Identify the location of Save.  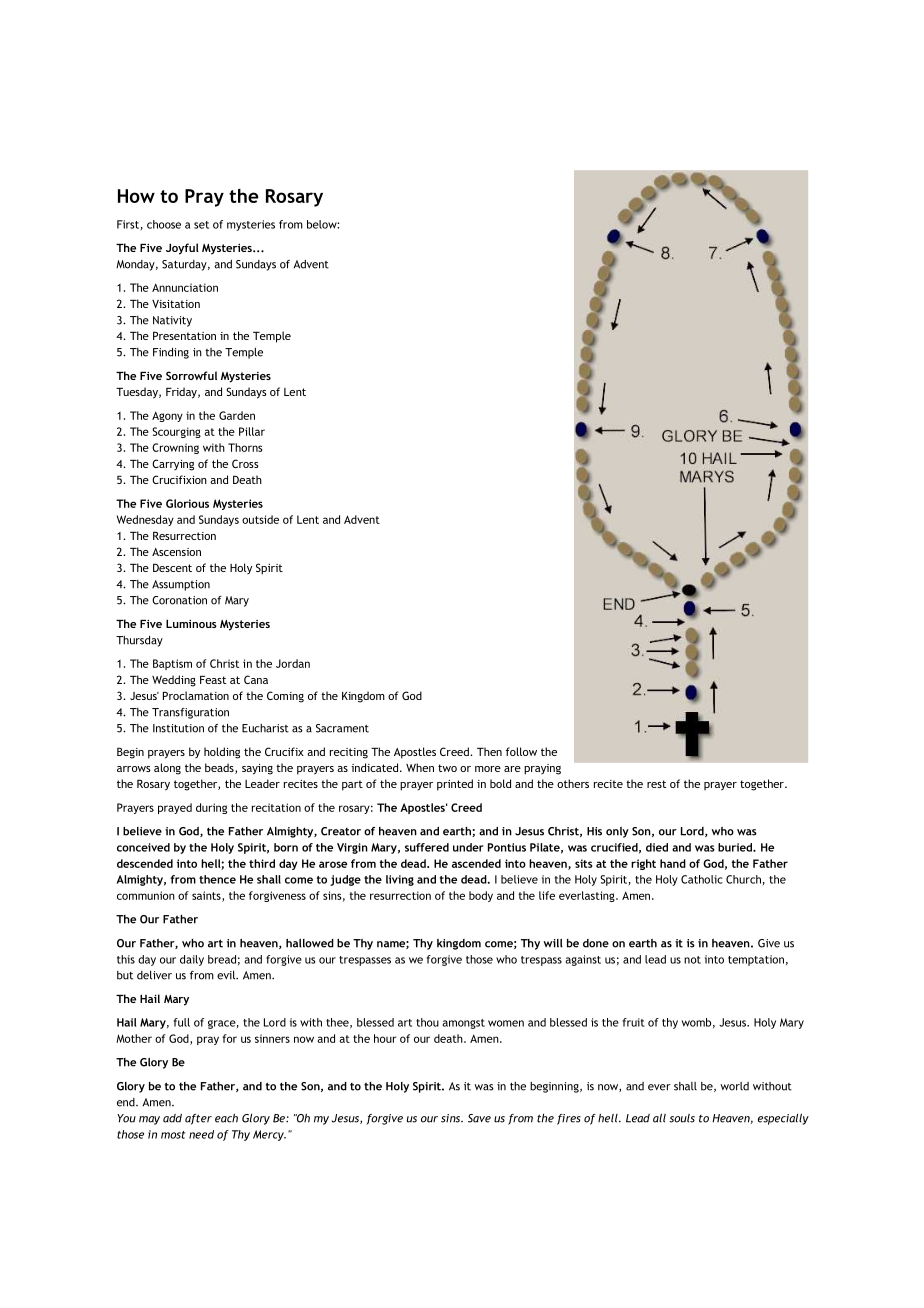
(479, 1118).
